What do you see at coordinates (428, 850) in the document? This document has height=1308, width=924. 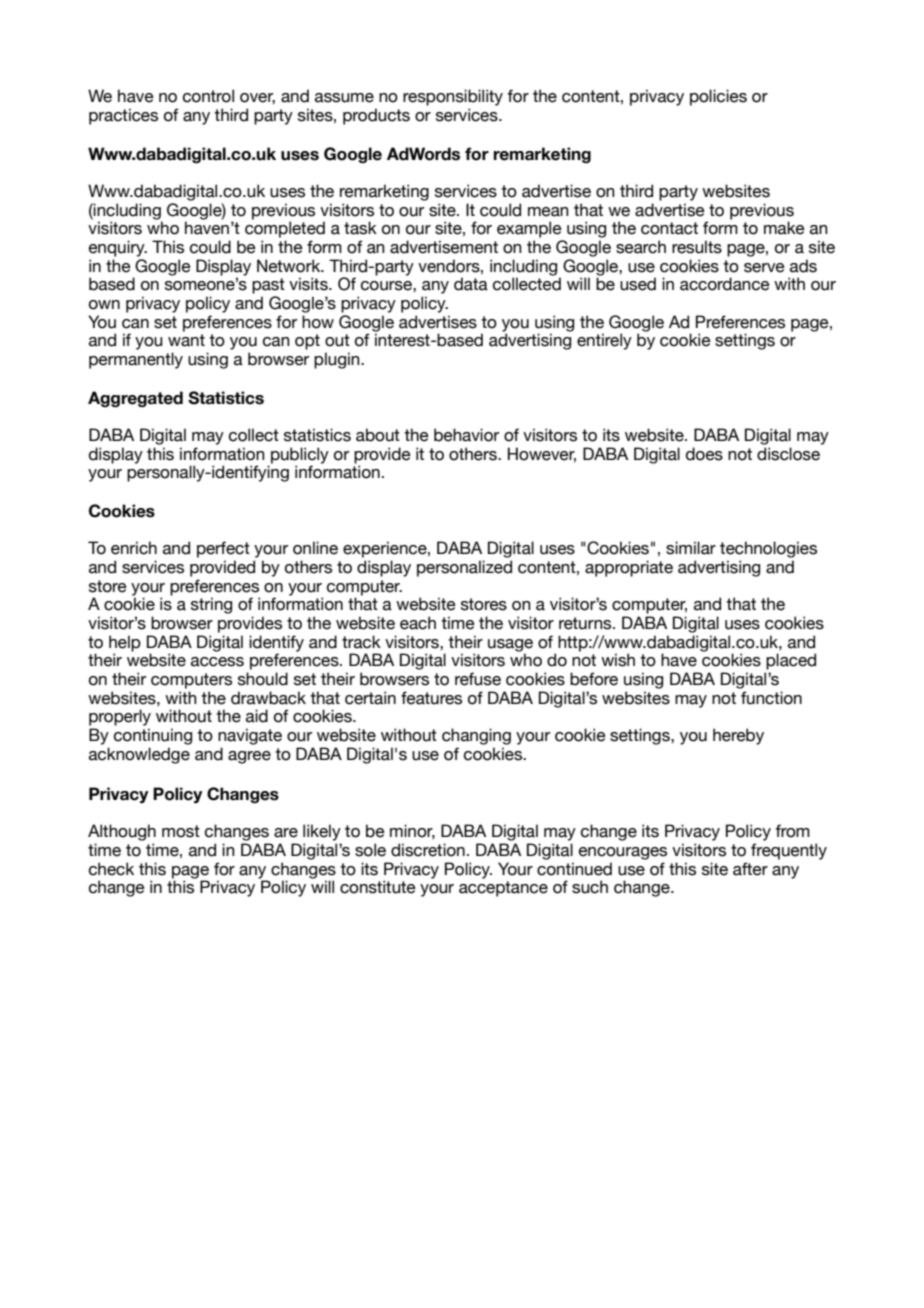 I see `discretion` at bounding box center [428, 850].
